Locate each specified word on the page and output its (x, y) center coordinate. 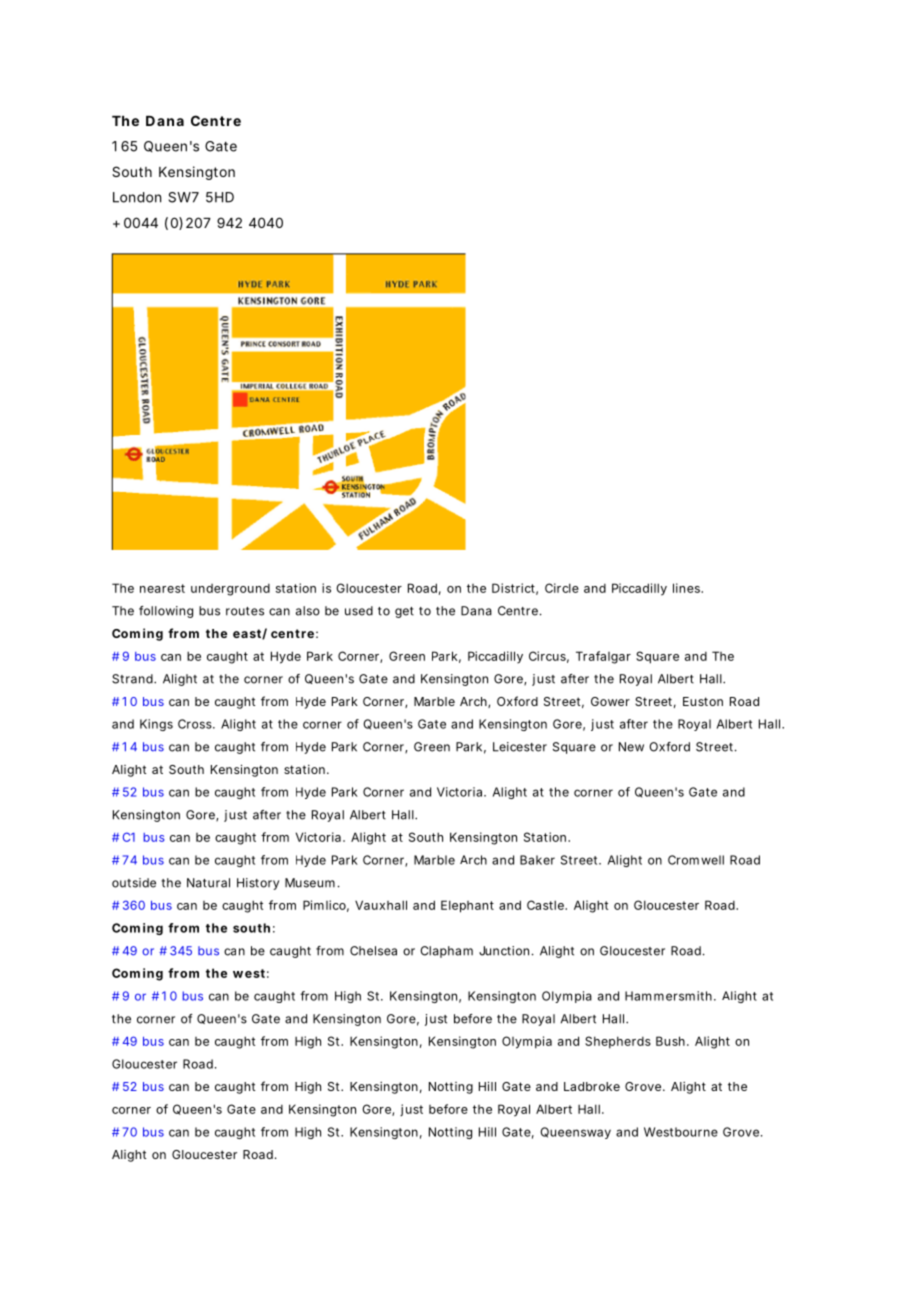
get (404, 612)
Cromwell (696, 860)
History (258, 884)
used (359, 611)
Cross (196, 724)
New (631, 747)
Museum (310, 883)
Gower (610, 701)
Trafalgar (603, 657)
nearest (162, 588)
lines (688, 588)
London (137, 197)
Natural (208, 883)
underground (230, 590)
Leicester (520, 747)
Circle (562, 588)
